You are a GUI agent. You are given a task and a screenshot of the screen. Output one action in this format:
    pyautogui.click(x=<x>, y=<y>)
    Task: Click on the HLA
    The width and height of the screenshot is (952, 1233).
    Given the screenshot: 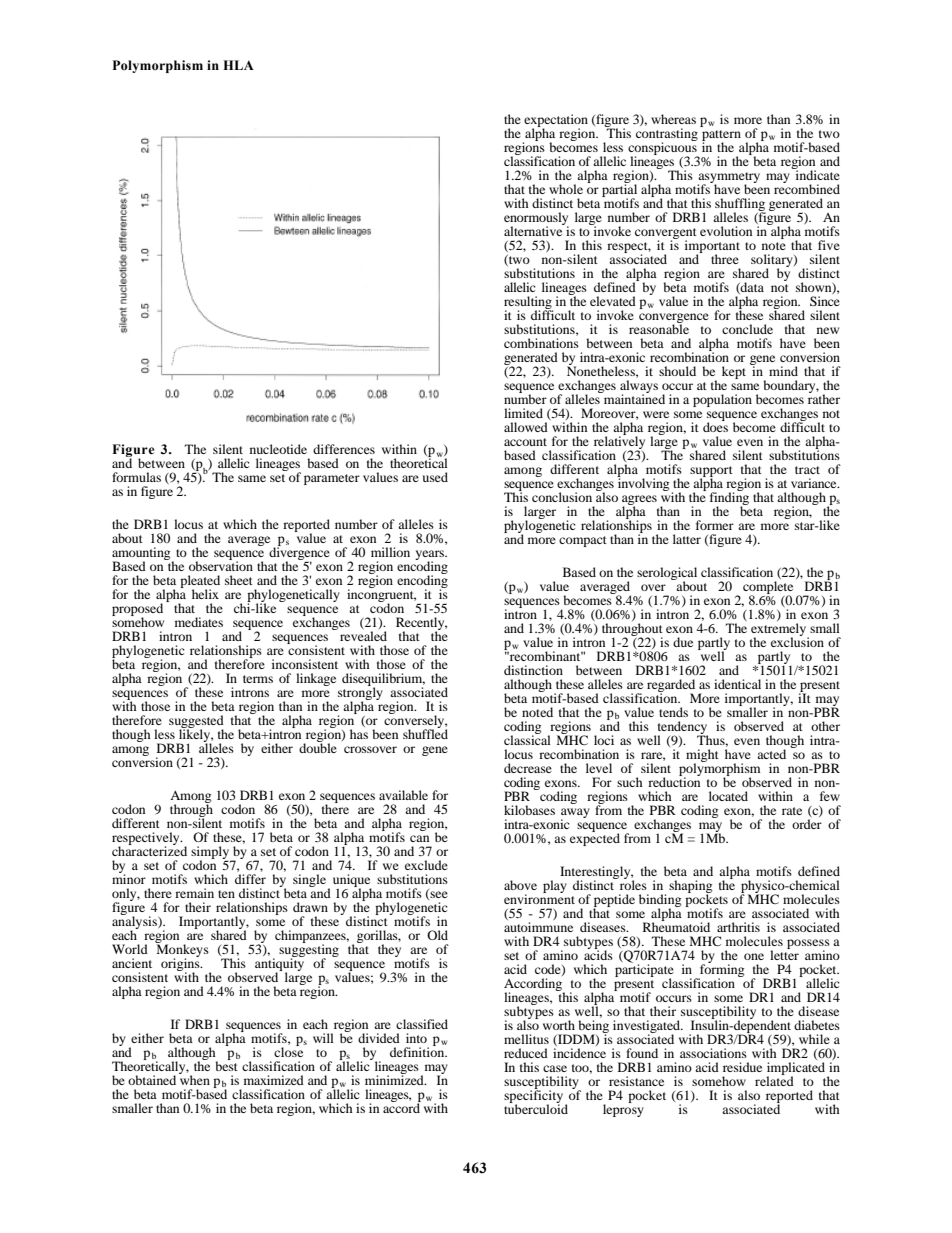 What is the action you would take?
    pyautogui.click(x=238, y=65)
